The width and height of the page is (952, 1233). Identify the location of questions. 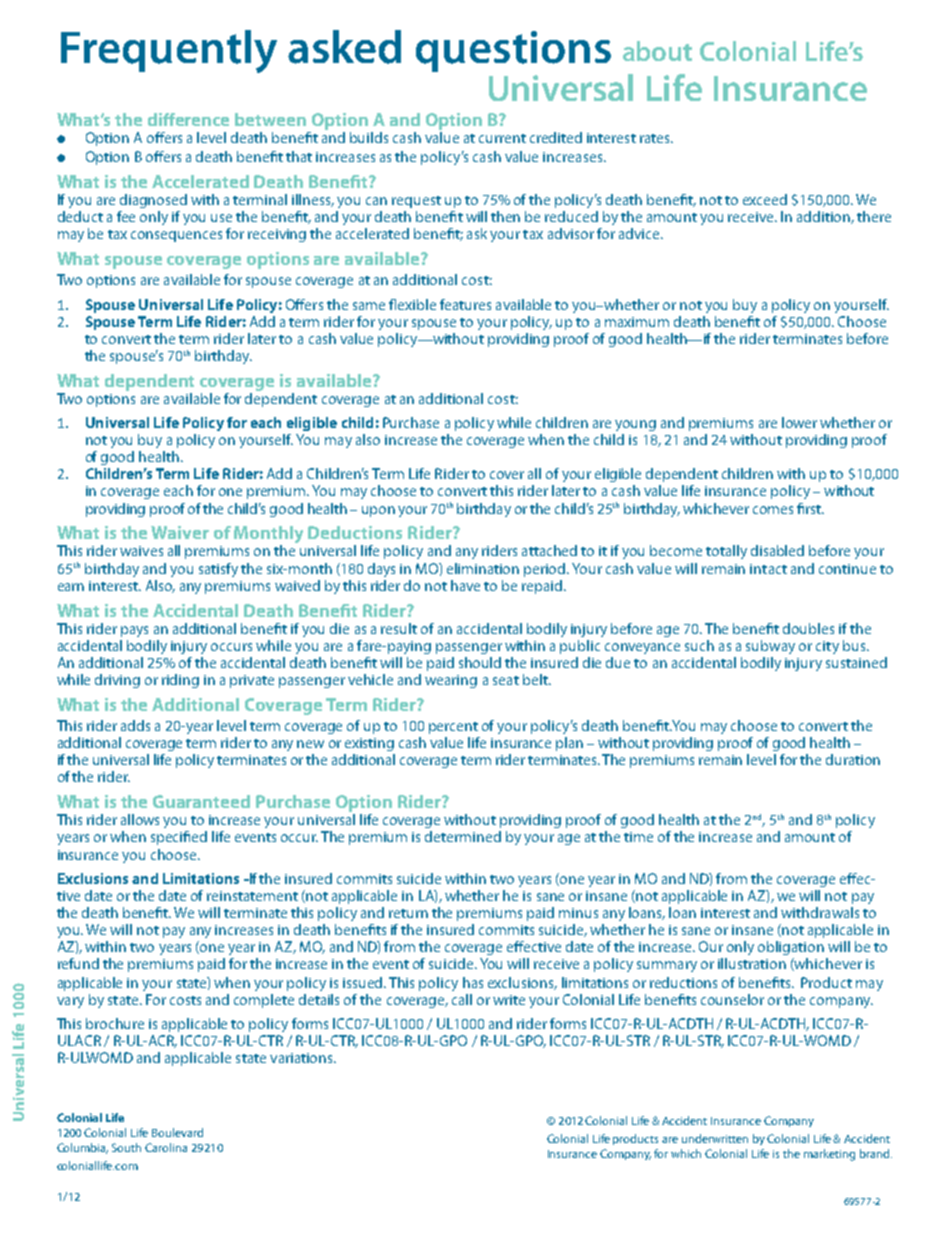
(513, 51).
